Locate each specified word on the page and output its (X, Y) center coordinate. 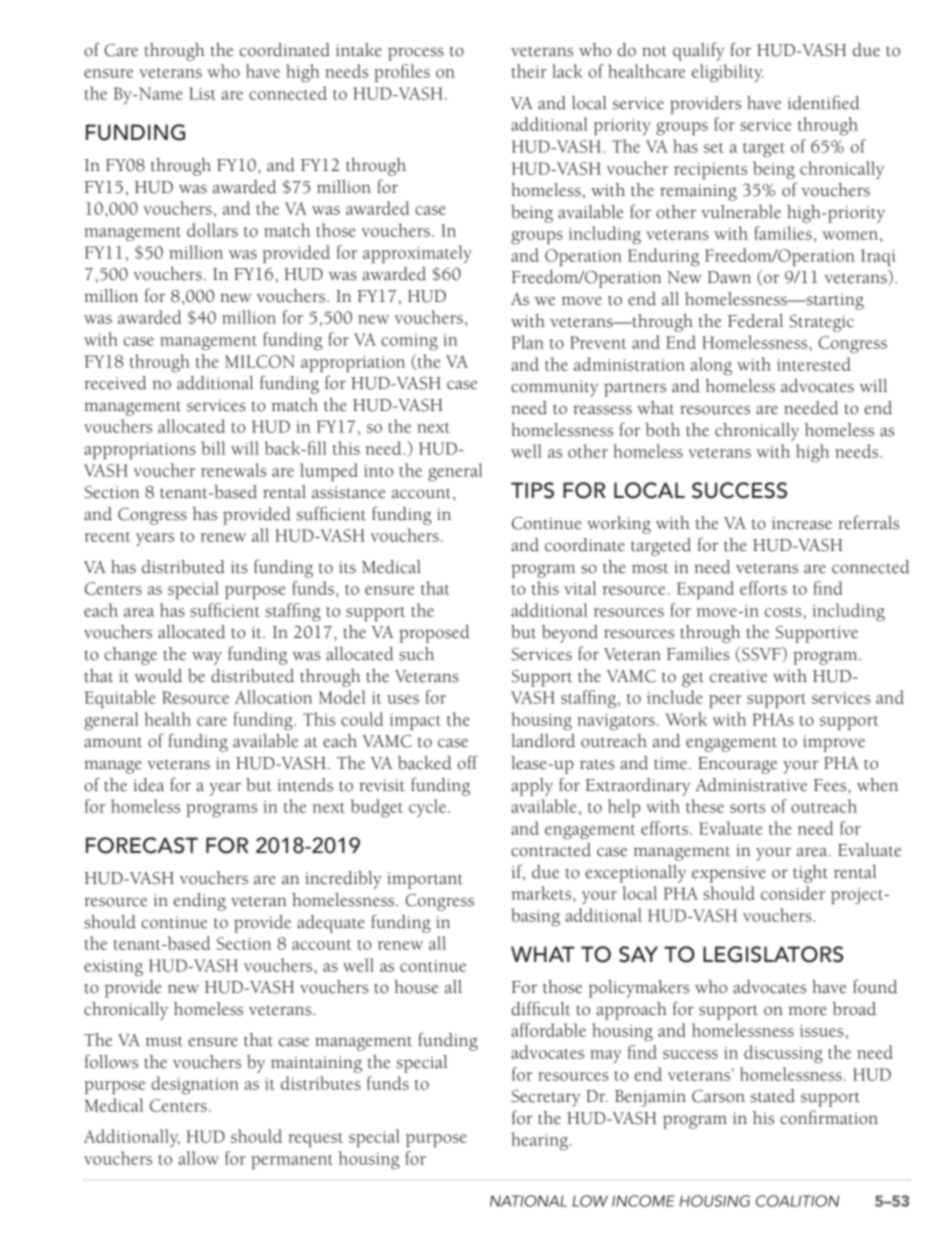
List (202, 93)
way (207, 658)
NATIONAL (528, 1201)
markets (542, 893)
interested (814, 364)
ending (200, 902)
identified (823, 102)
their (529, 71)
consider (793, 893)
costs (784, 612)
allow (199, 1158)
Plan (528, 342)
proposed (434, 634)
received (115, 383)
